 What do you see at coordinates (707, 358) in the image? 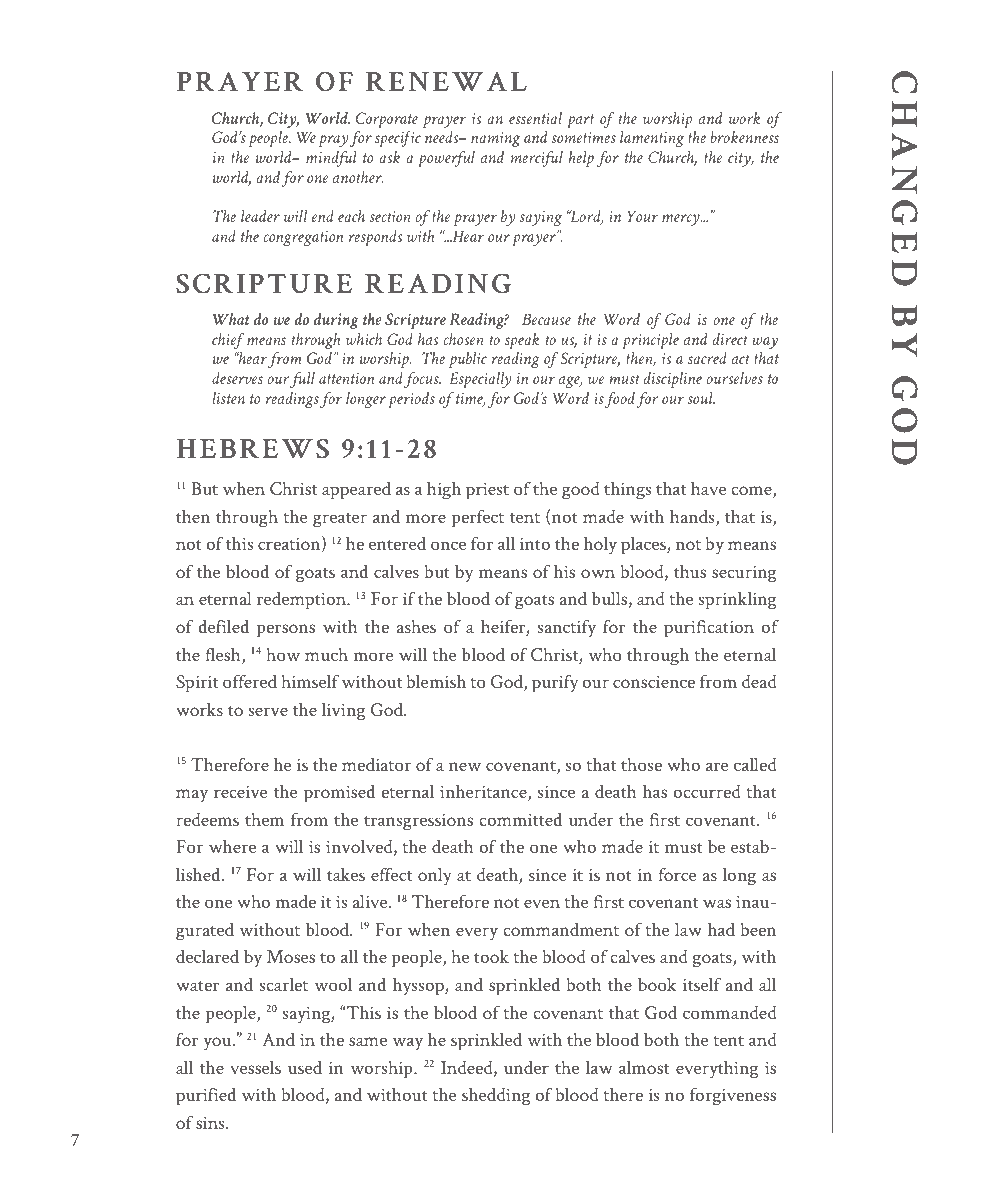
I see `sacred` at bounding box center [707, 358].
